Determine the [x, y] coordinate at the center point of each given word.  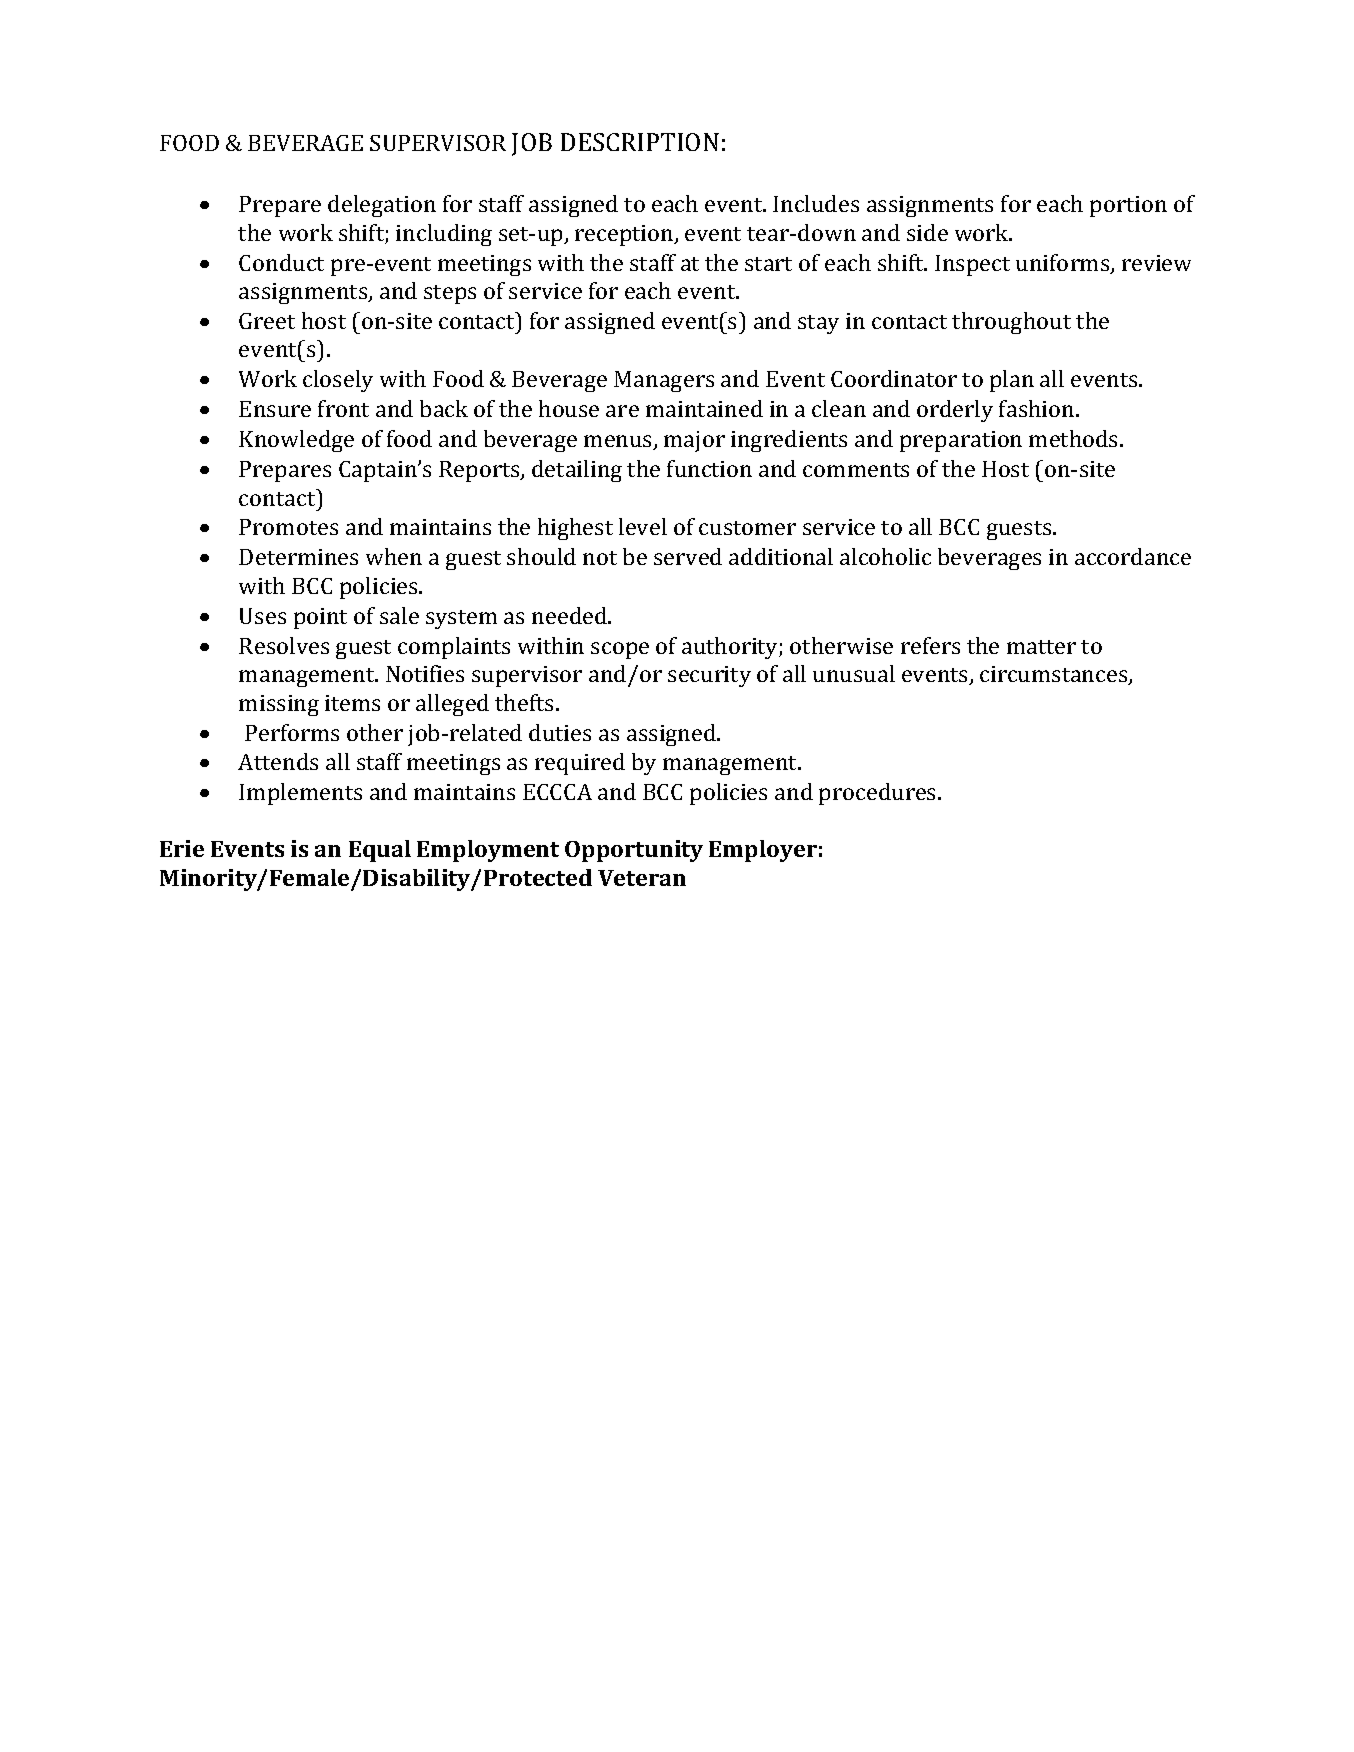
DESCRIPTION [640, 142]
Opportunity [634, 851]
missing [279, 705]
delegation [382, 206]
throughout [1011, 323]
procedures [879, 794]
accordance [1133, 556]
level [643, 526]
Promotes [288, 527]
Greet [267, 321]
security [709, 676]
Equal [380, 851]
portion [1128, 206]
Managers [664, 381]
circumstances [1055, 675]
